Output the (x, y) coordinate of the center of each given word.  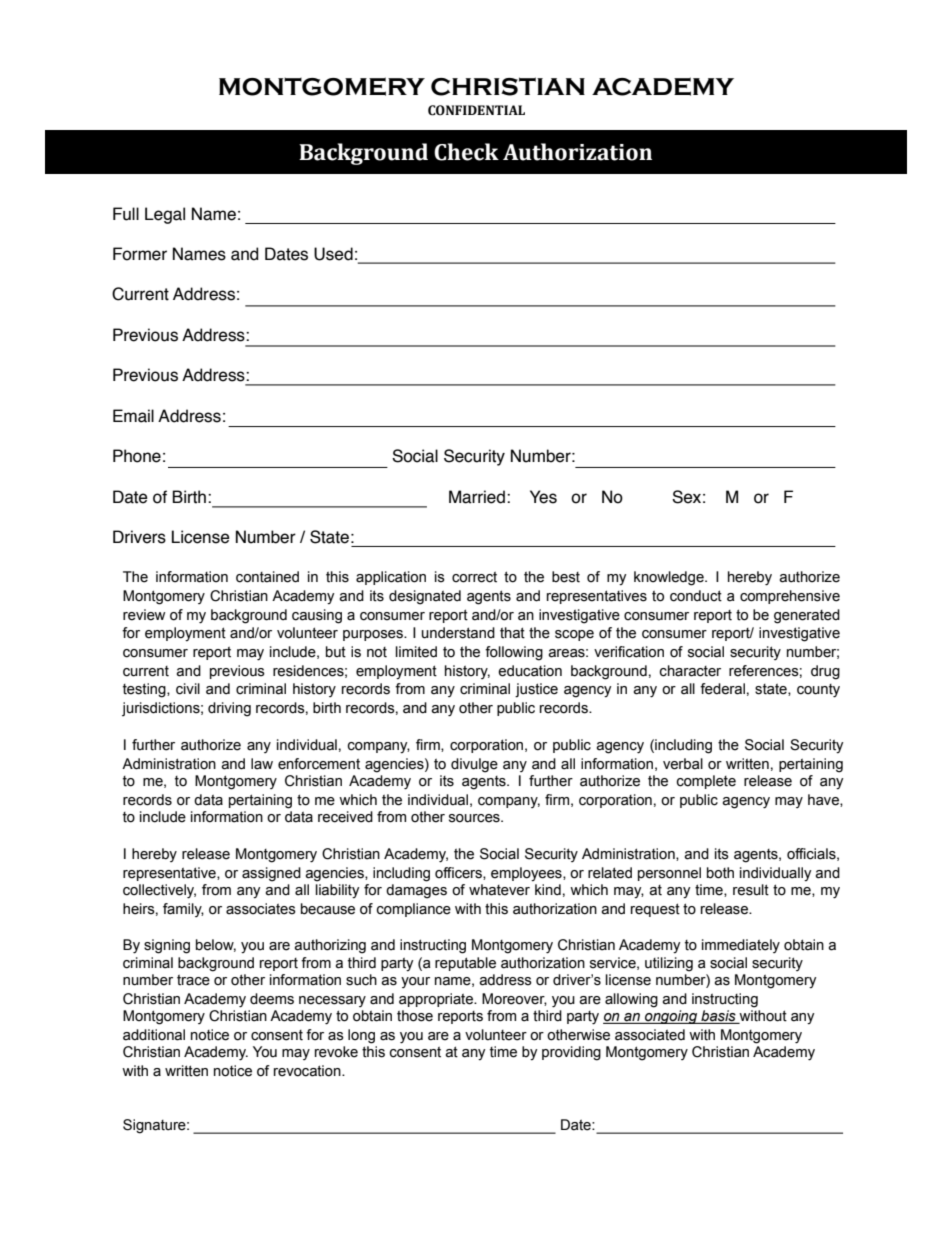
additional (154, 1035)
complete (706, 782)
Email (133, 416)
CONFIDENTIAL (476, 110)
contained (267, 577)
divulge (474, 765)
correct (474, 577)
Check (466, 152)
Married (477, 497)
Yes (543, 497)
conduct (696, 596)
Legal (165, 215)
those (415, 1016)
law (262, 764)
